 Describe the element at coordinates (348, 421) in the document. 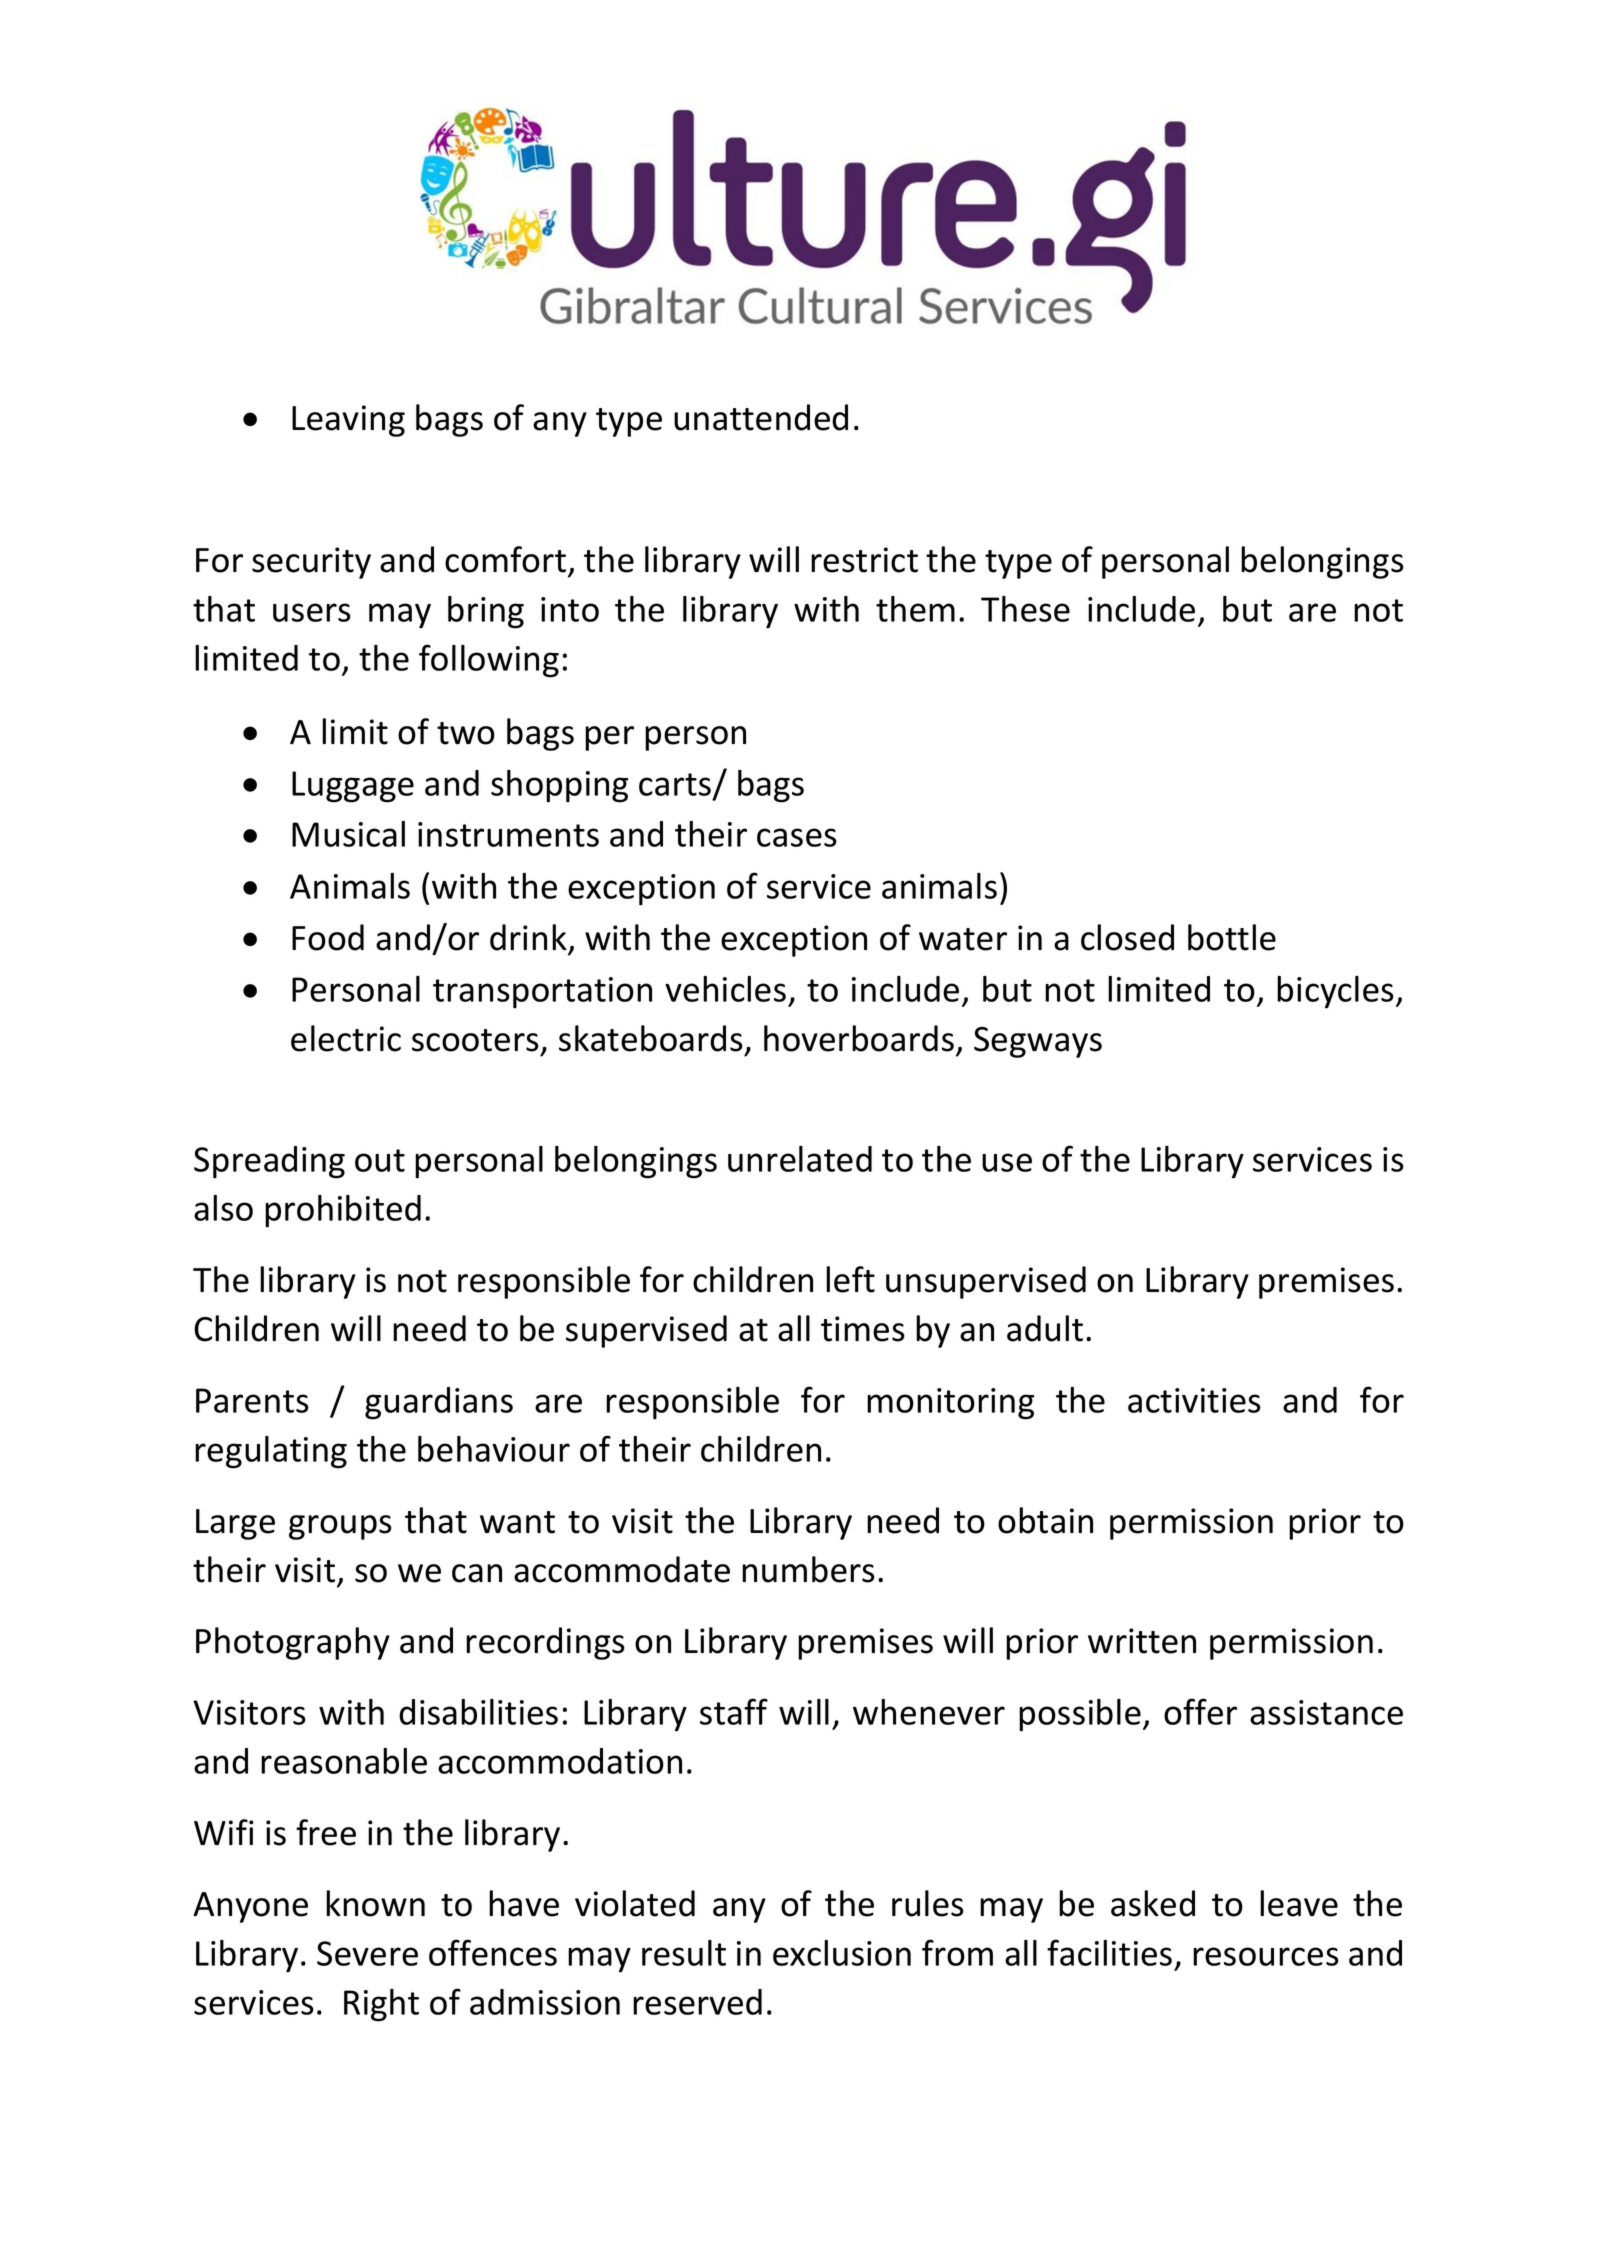

I see `Leaving` at that location.
